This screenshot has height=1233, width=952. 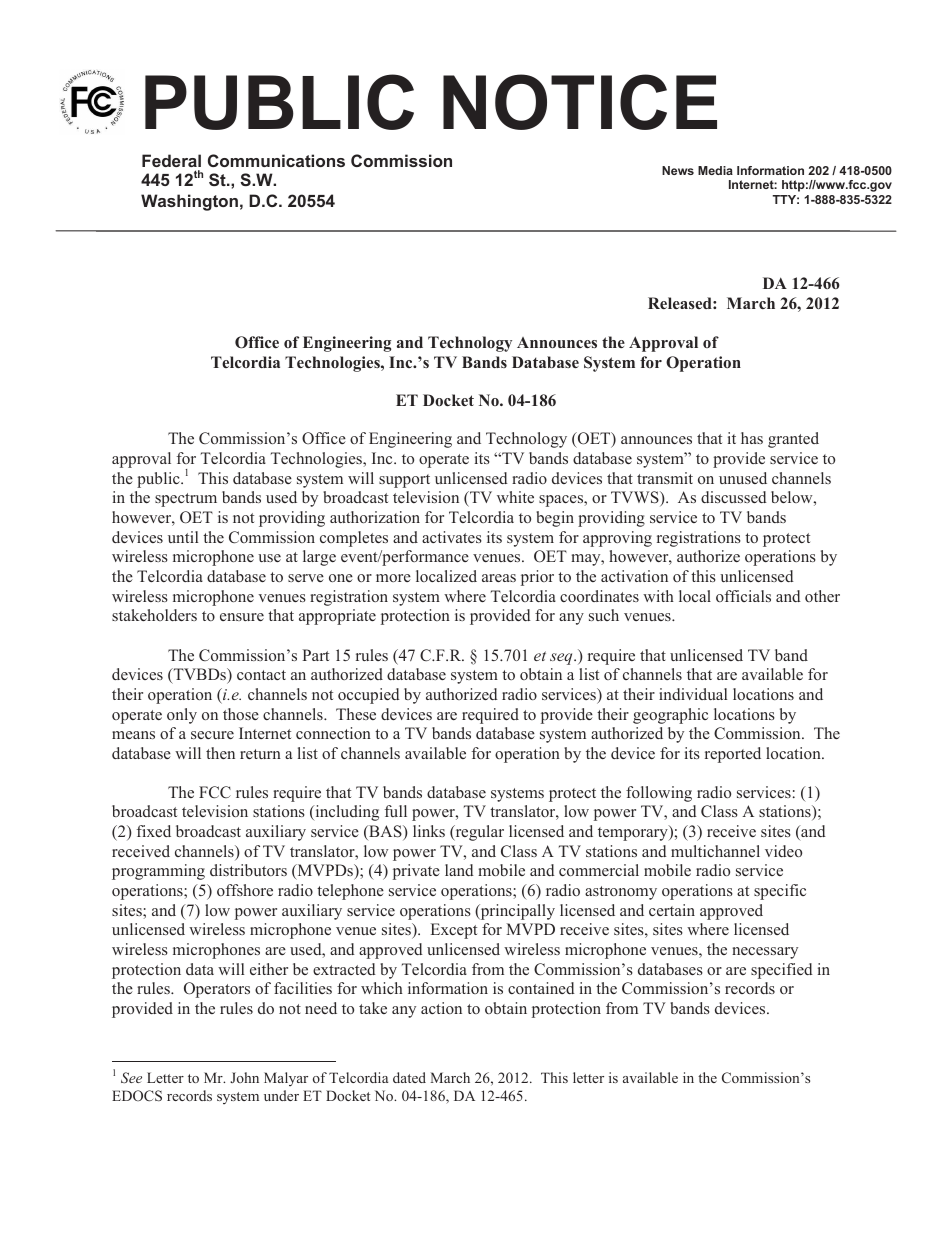 I want to click on ensure, so click(x=242, y=617).
